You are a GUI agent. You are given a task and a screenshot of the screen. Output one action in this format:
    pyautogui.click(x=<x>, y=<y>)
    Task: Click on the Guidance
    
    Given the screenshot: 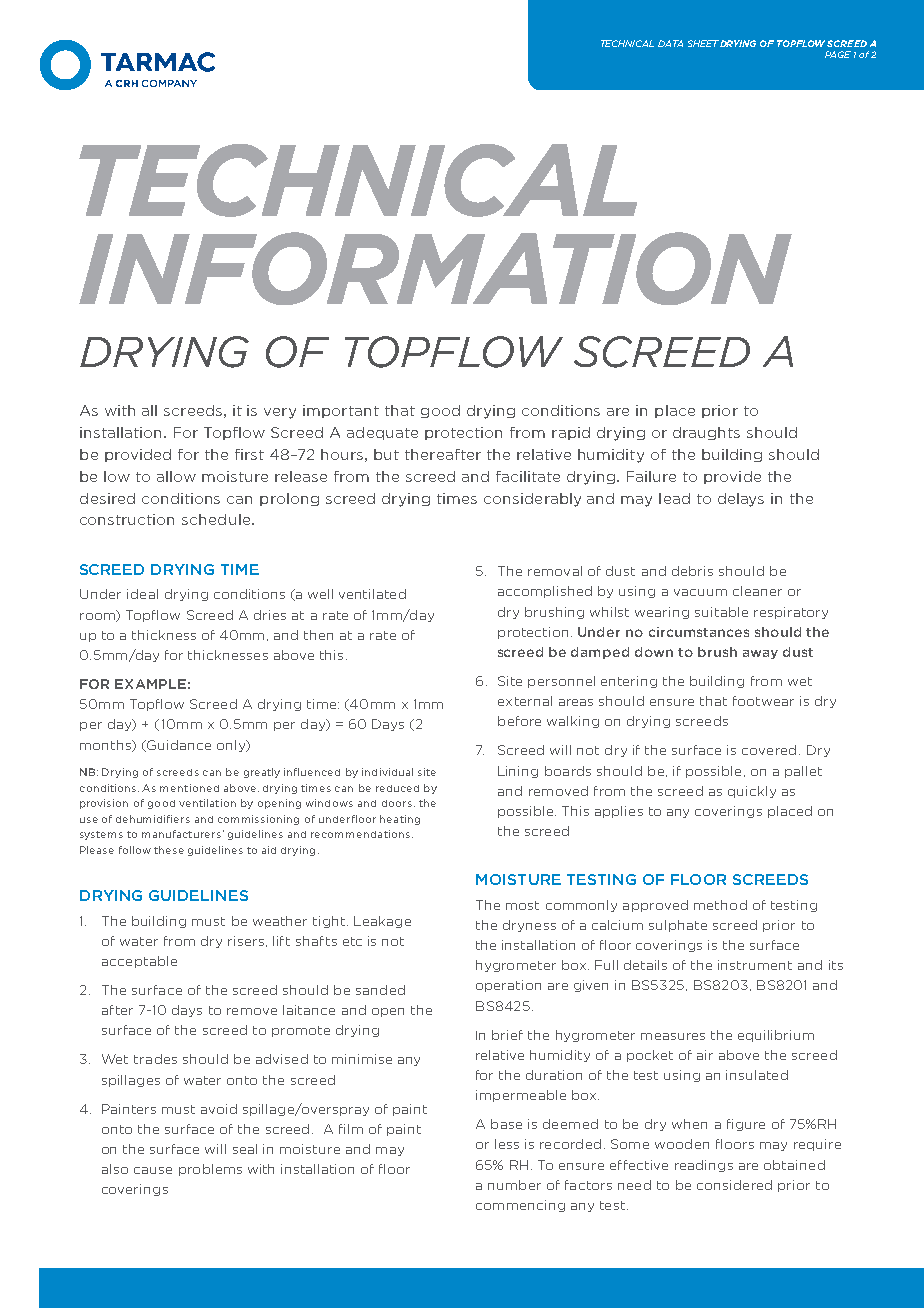 What is the action you would take?
    pyautogui.click(x=178, y=746)
